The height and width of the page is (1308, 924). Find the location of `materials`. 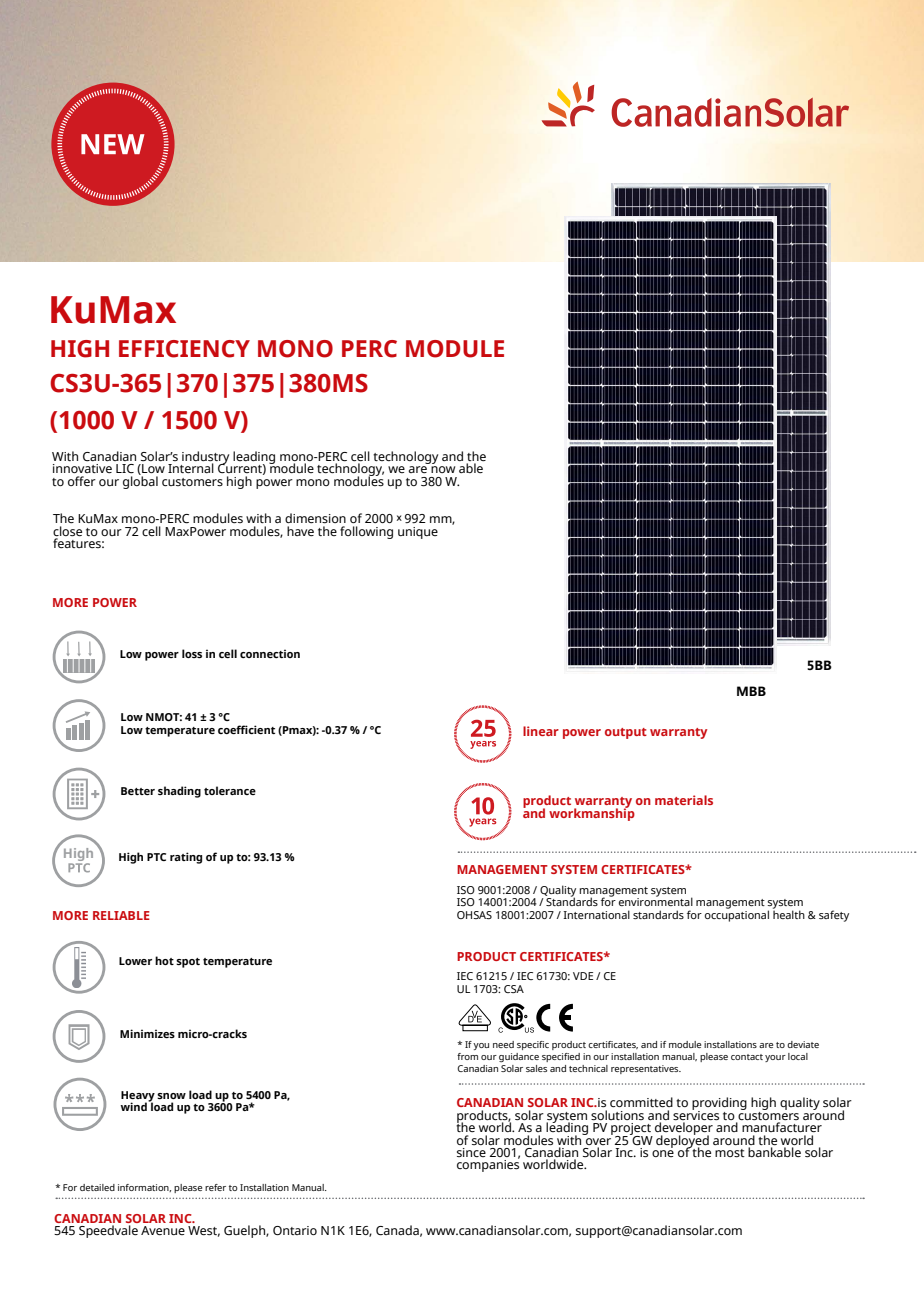

materials is located at coordinates (684, 800).
